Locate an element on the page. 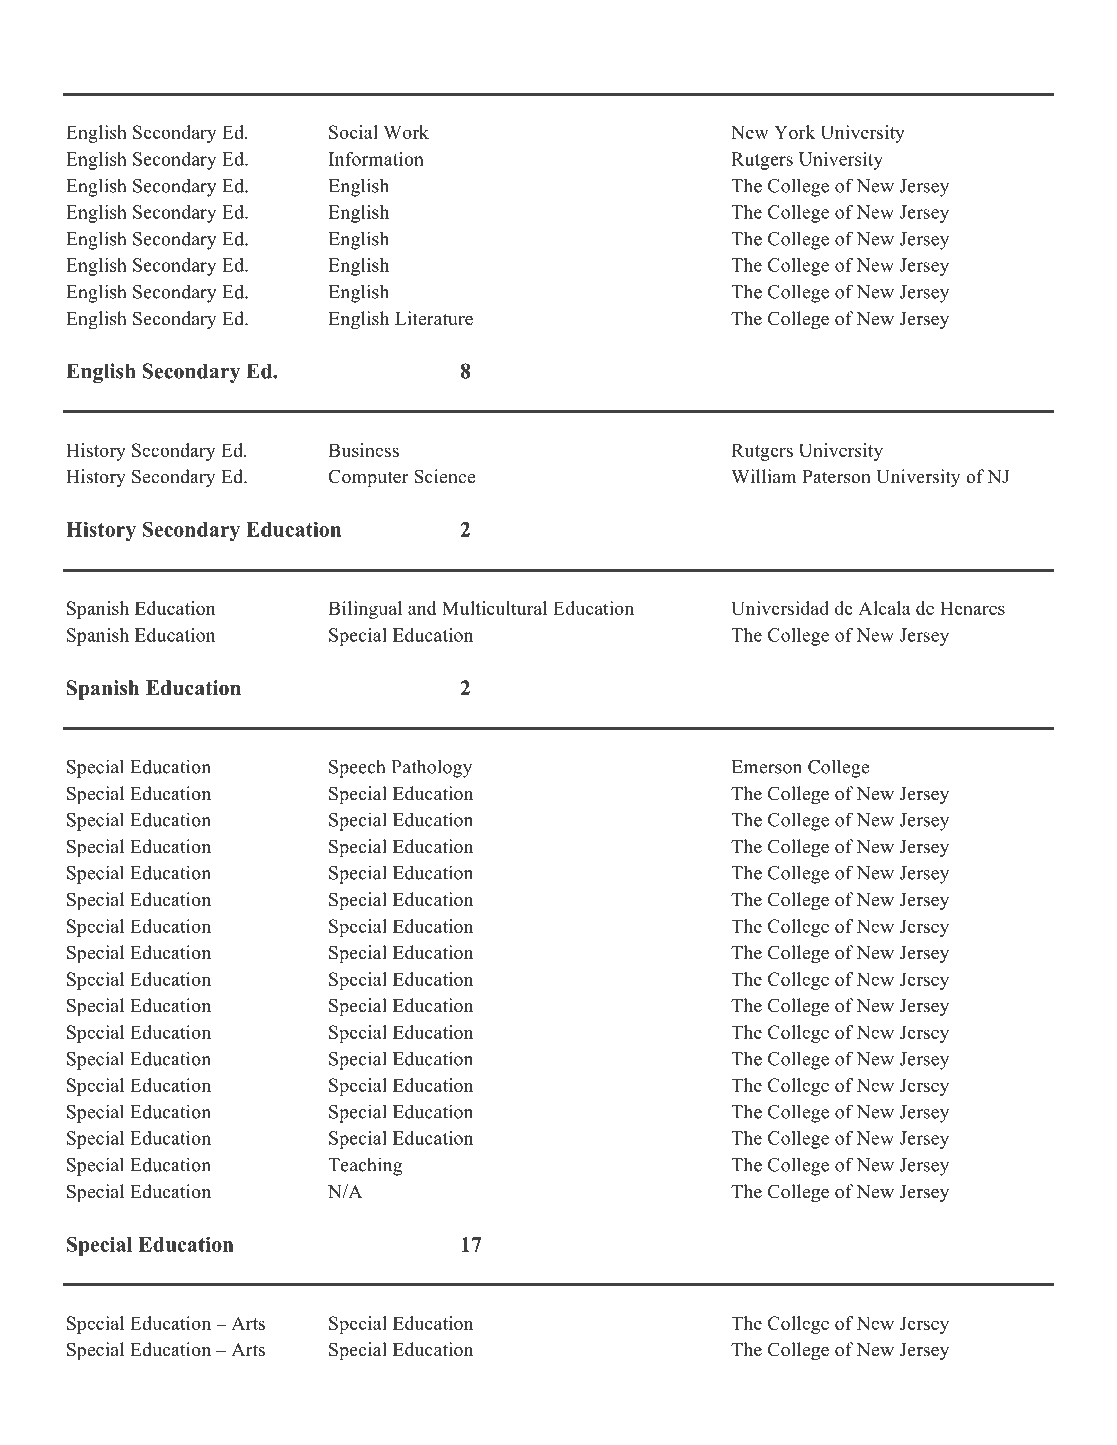 The image size is (1117, 1445). Bilingual is located at coordinates (365, 610).
